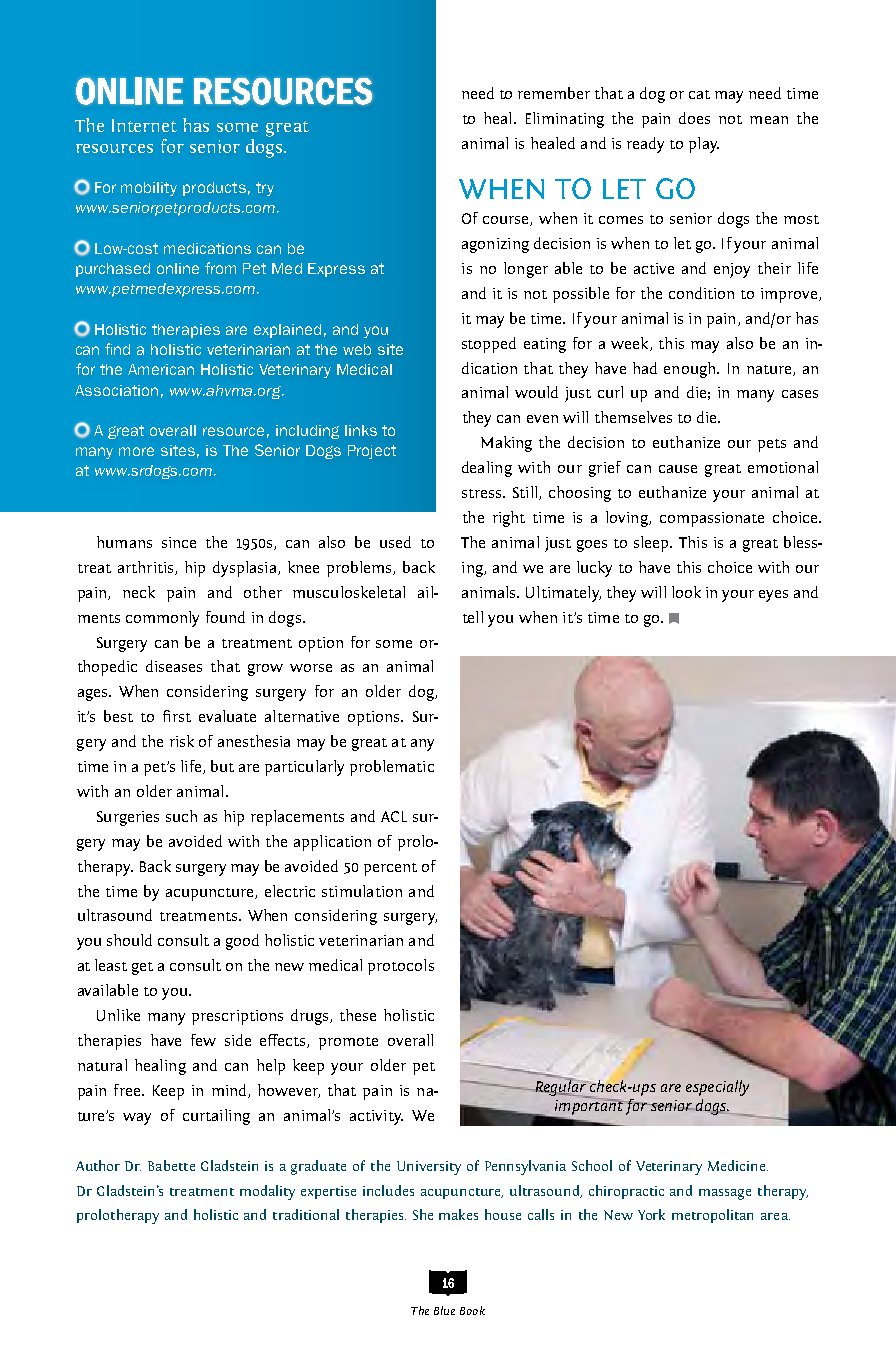 This screenshot has height=1345, width=896. Describe the element at coordinates (712, 1216) in the screenshot. I see `metropolitan` at that location.
